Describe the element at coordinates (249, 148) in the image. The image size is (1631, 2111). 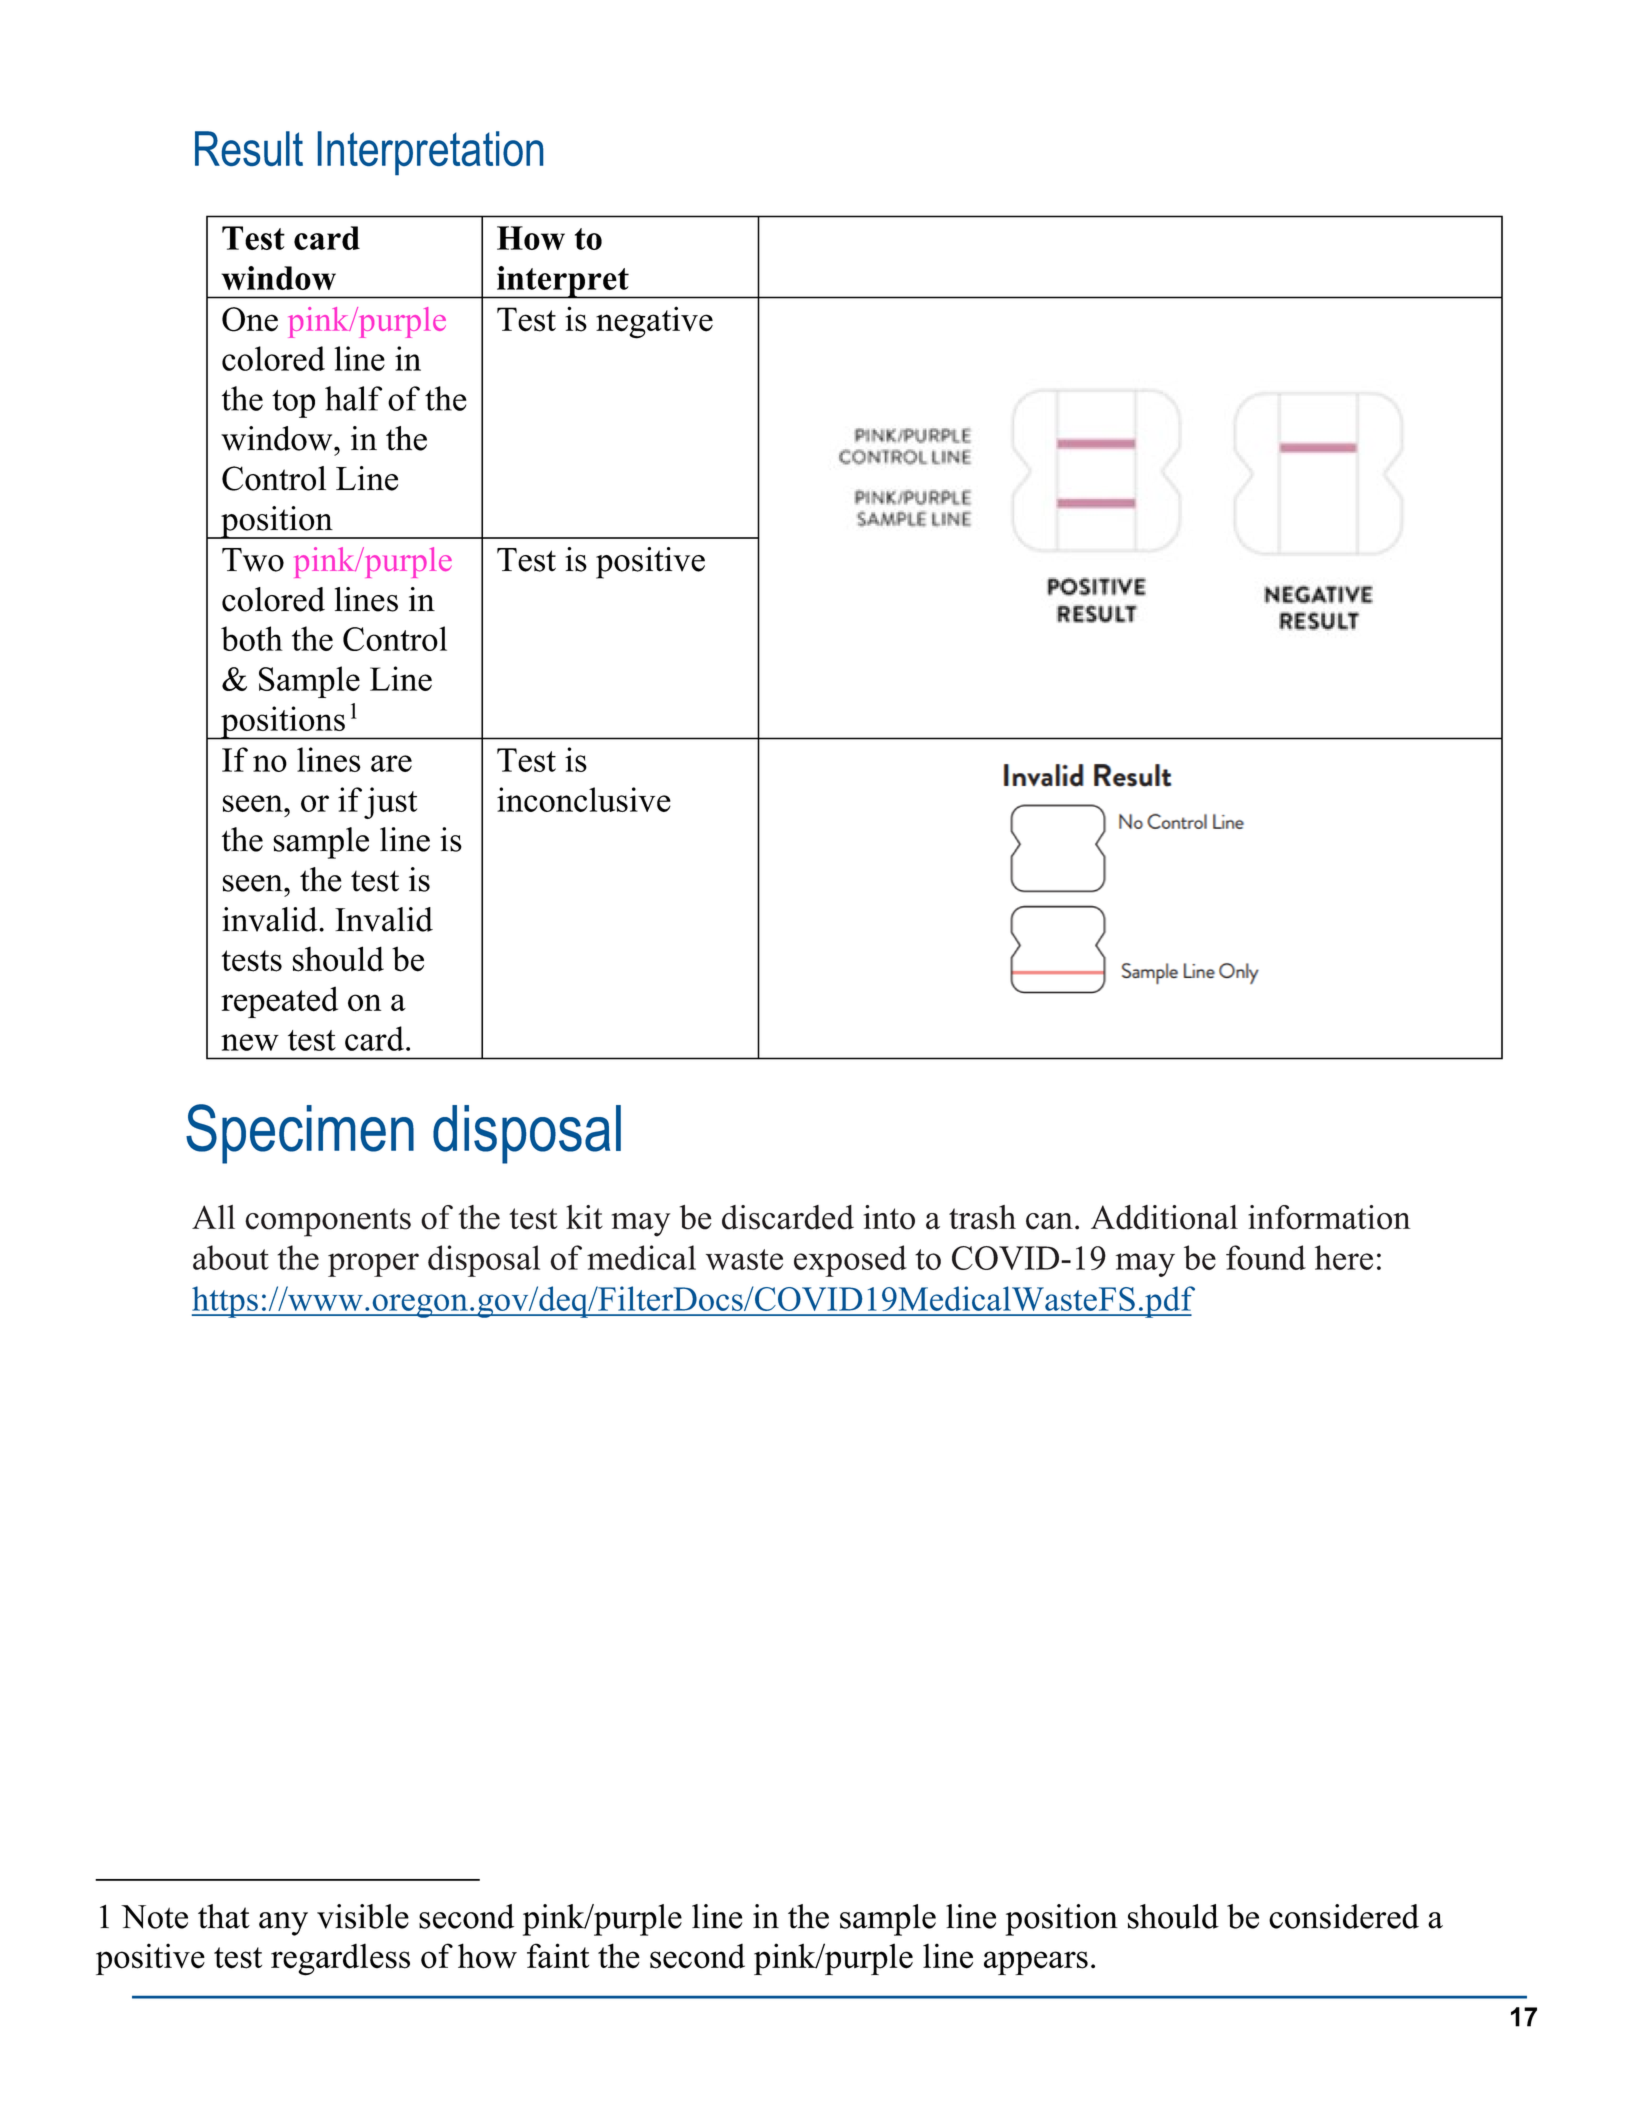
I see `Result` at that location.
